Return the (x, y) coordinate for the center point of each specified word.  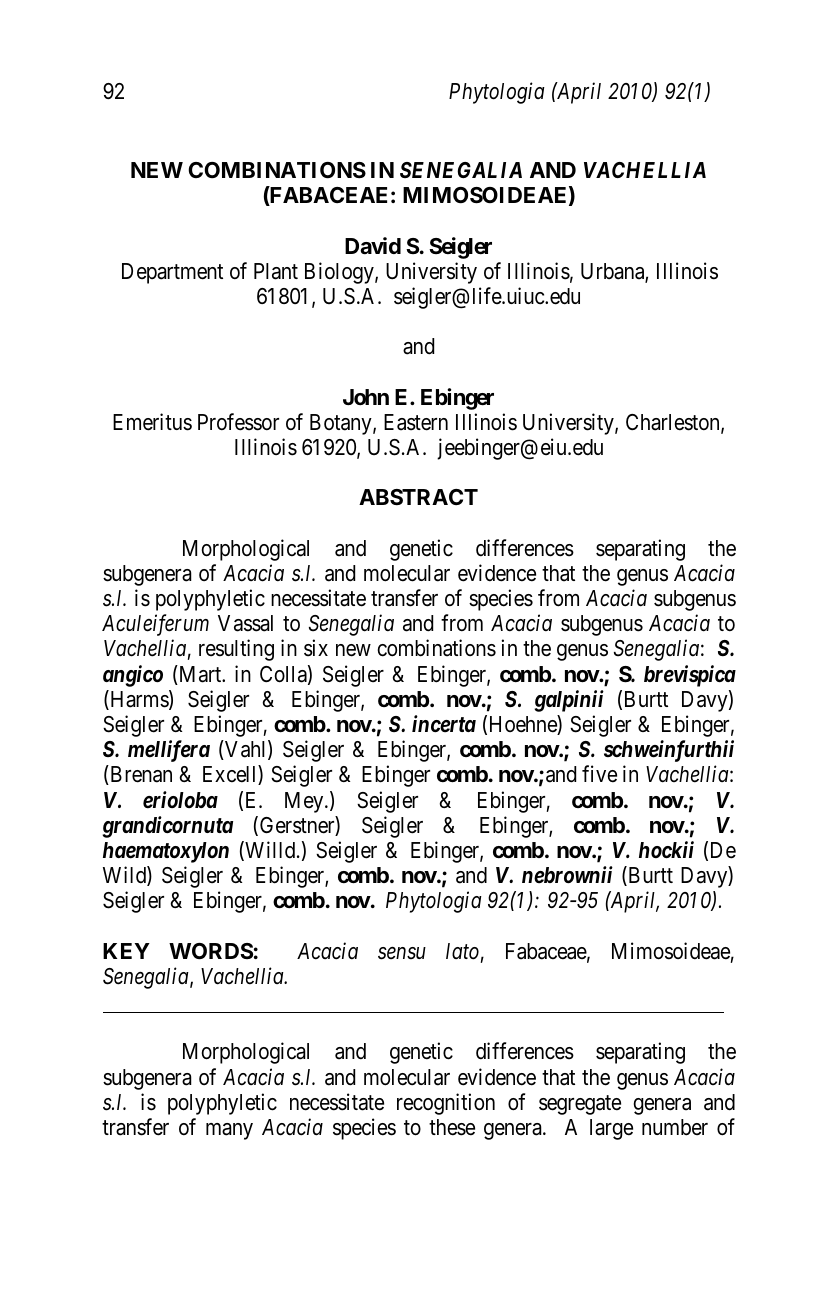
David (373, 246)
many (229, 1131)
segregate (580, 1105)
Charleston (674, 423)
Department (172, 273)
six (316, 648)
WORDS (211, 951)
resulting (236, 650)
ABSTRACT (418, 497)
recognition (446, 1104)
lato (462, 951)
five (599, 774)
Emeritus (152, 422)
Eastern (416, 422)
